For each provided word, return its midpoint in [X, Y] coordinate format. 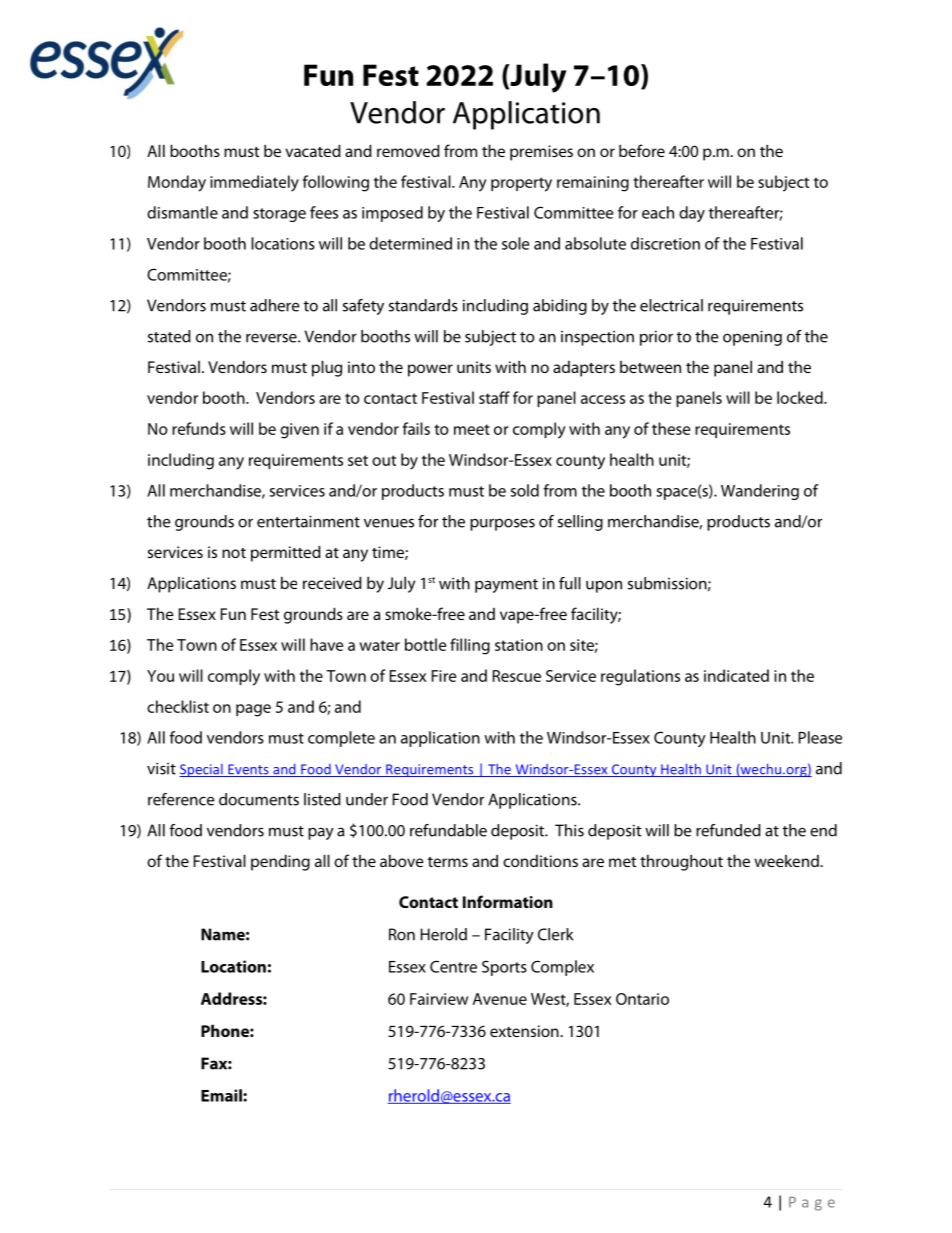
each [658, 212]
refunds [199, 428]
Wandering [760, 492]
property [521, 184]
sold [525, 490]
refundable [448, 830]
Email [222, 1095]
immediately [254, 183]
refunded [728, 830]
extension [525, 1031]
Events [248, 770]
